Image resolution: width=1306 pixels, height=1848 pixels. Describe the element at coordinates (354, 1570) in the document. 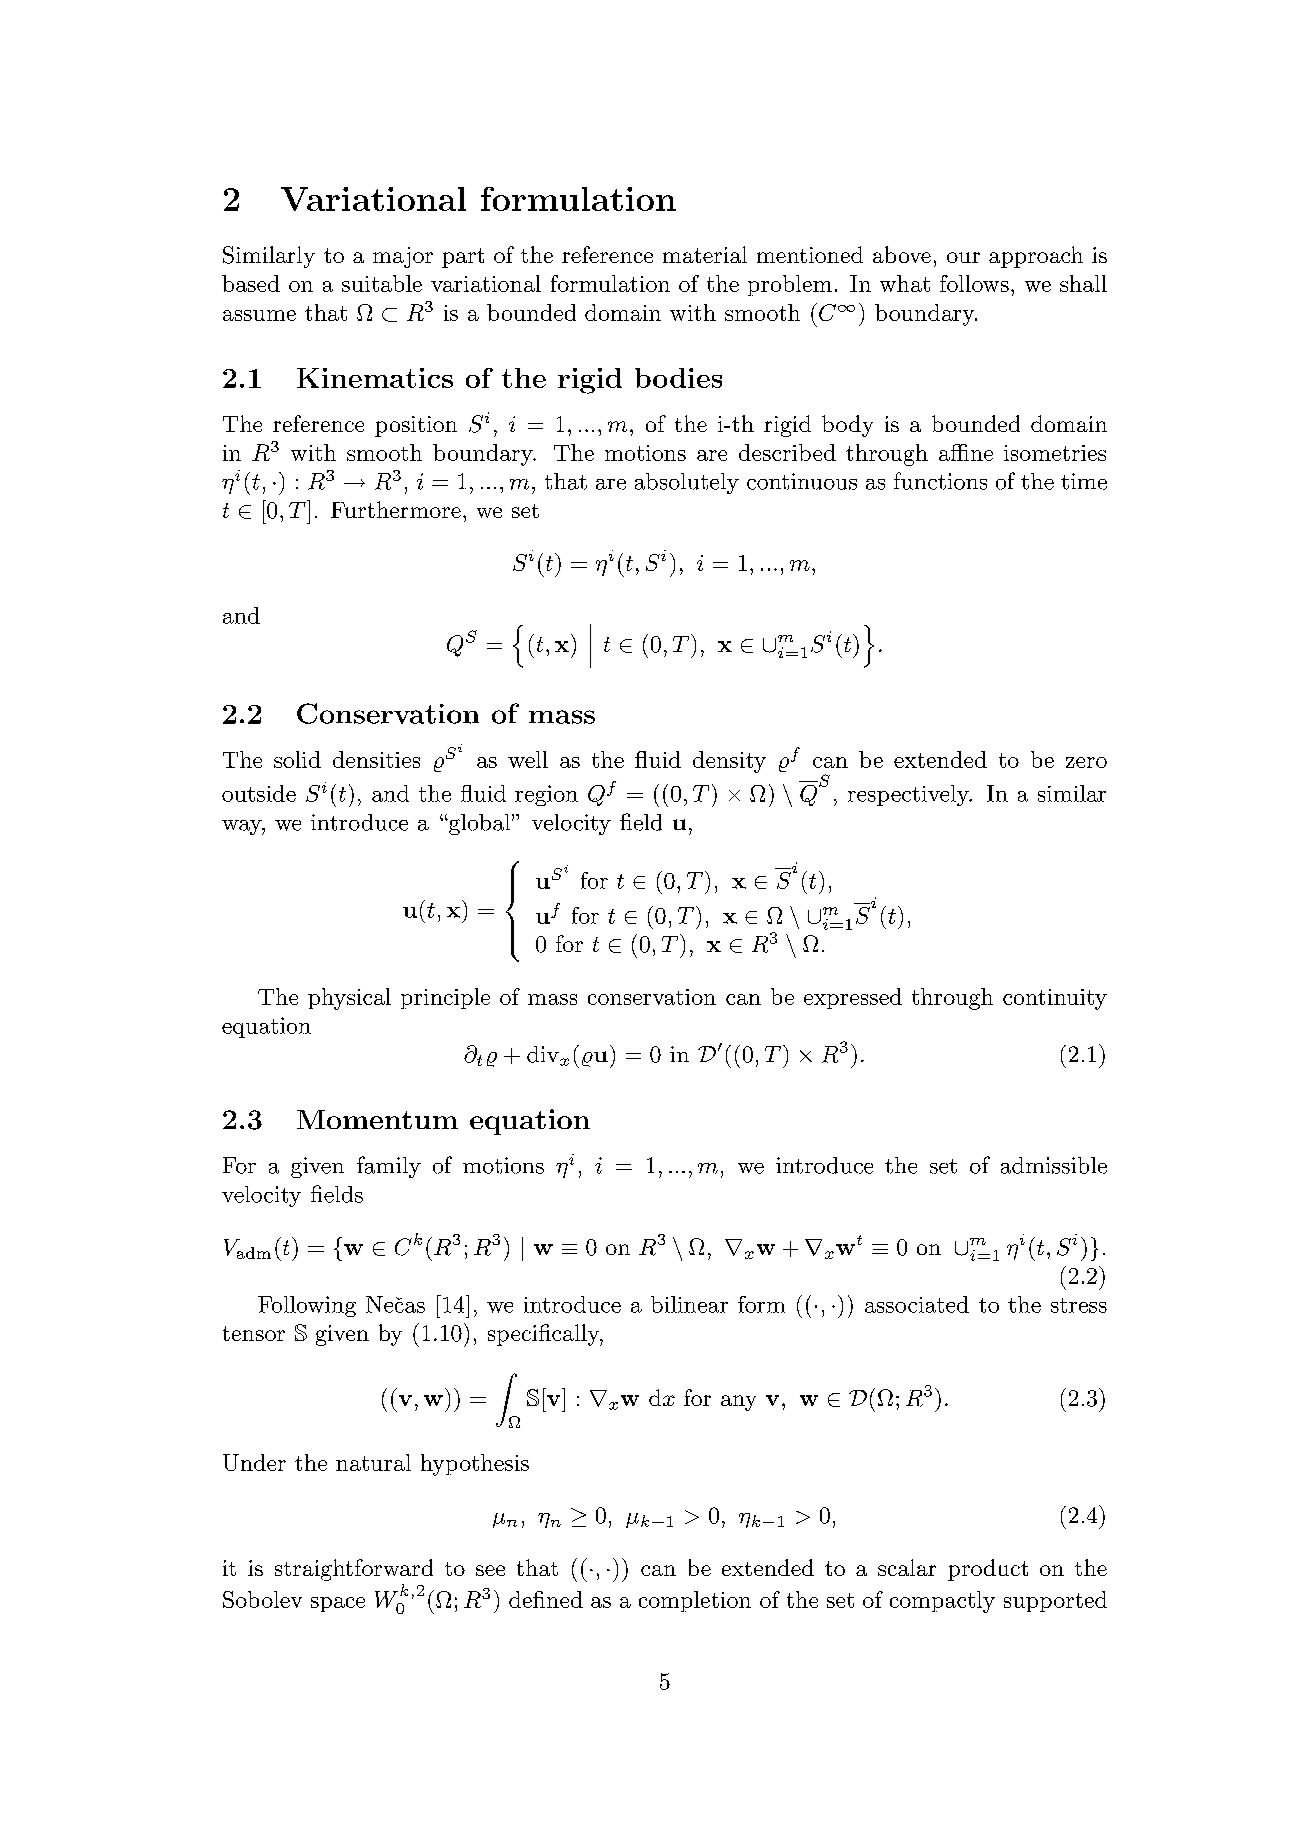

I see `straightforward` at that location.
